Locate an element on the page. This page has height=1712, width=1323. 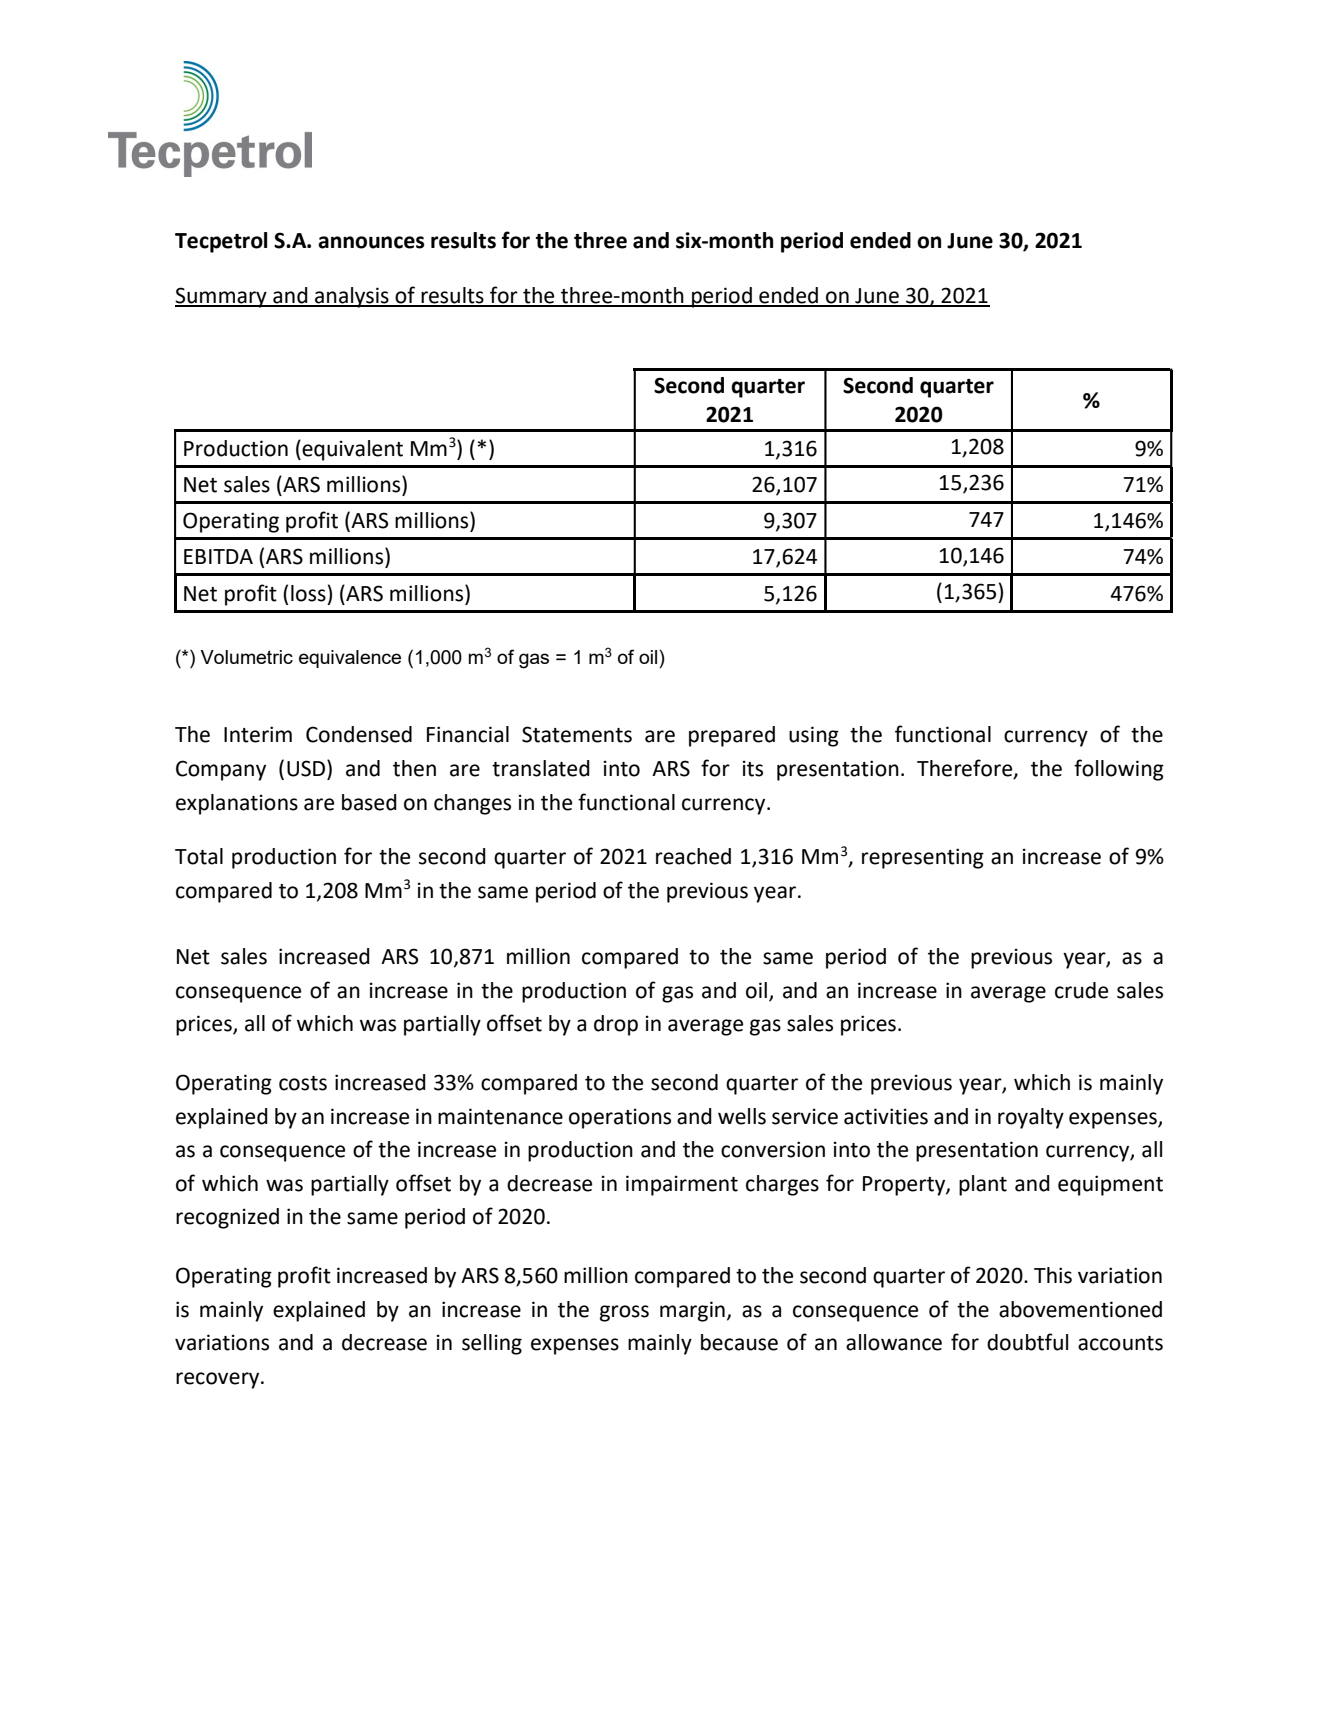
Therefore is located at coordinates (966, 769).
